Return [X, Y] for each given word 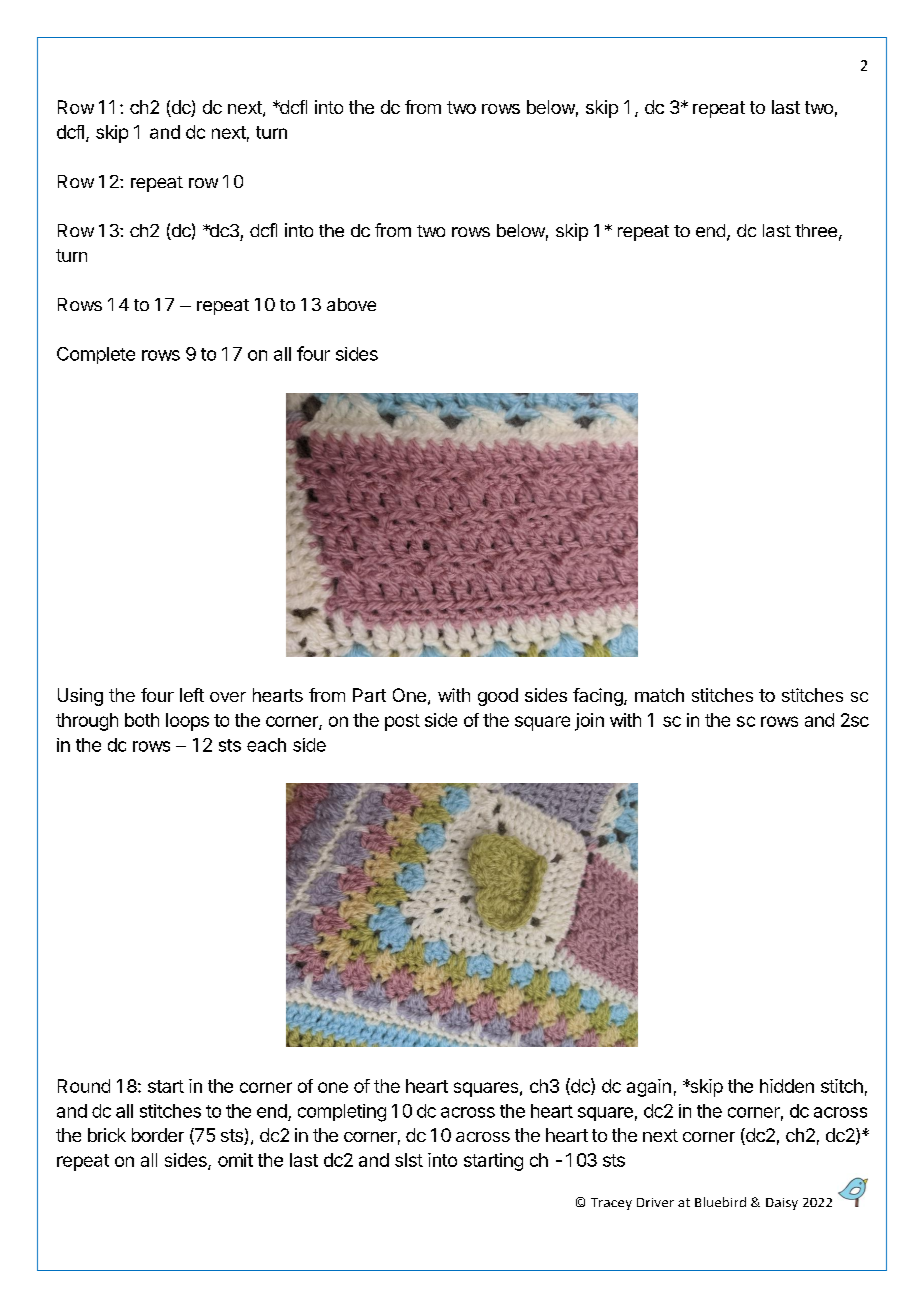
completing [342, 1113]
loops [187, 722]
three [816, 230]
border [158, 1135]
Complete [96, 355]
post [402, 722]
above [351, 304]
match [659, 695]
